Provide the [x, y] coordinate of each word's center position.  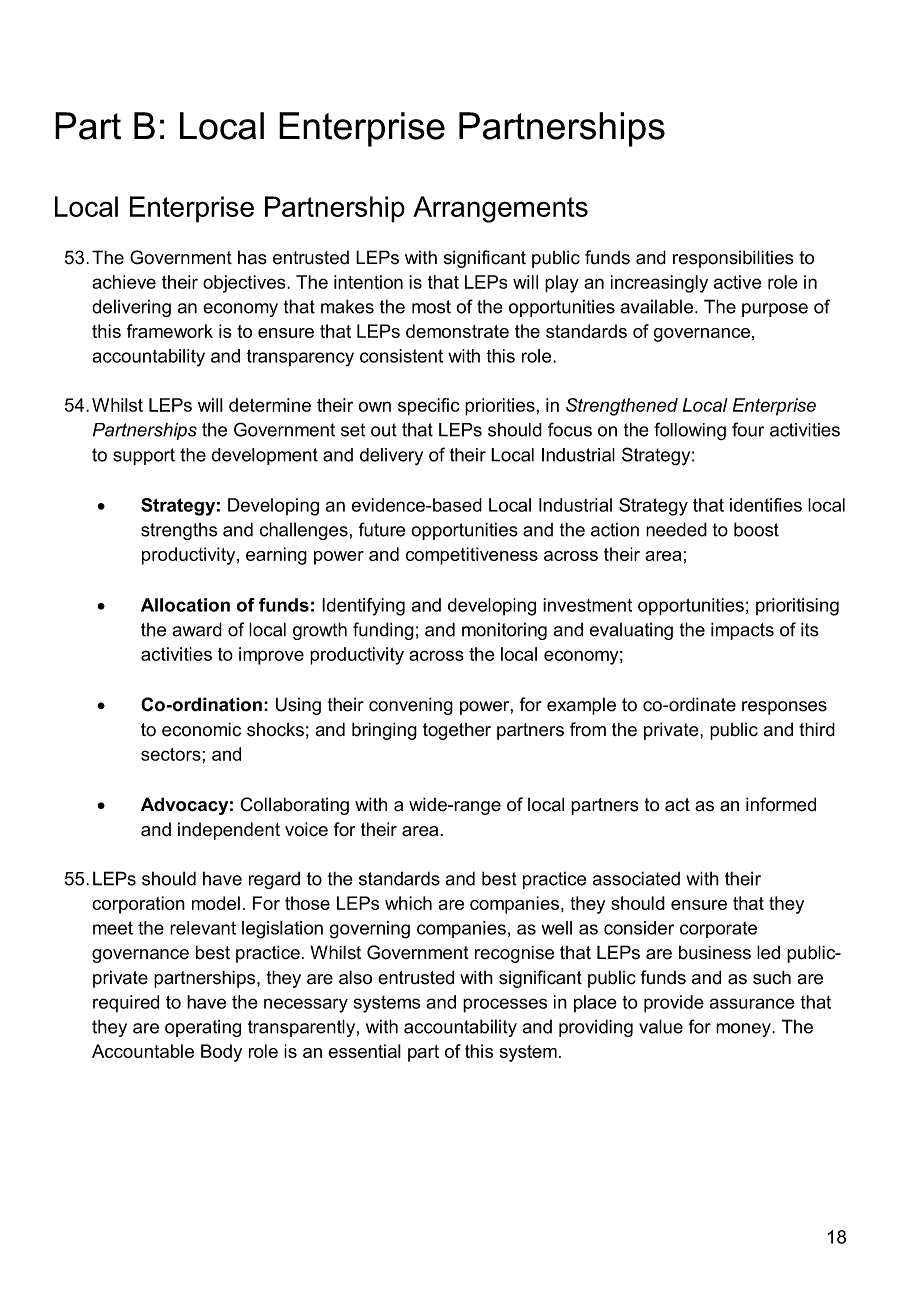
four [748, 429]
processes [505, 1005]
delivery [391, 457]
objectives [245, 284]
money [744, 1030]
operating [203, 1028]
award [197, 629]
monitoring [504, 631]
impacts [742, 631]
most [431, 307]
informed [781, 804]
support [144, 456]
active [737, 282]
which [408, 903]
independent [229, 831]
